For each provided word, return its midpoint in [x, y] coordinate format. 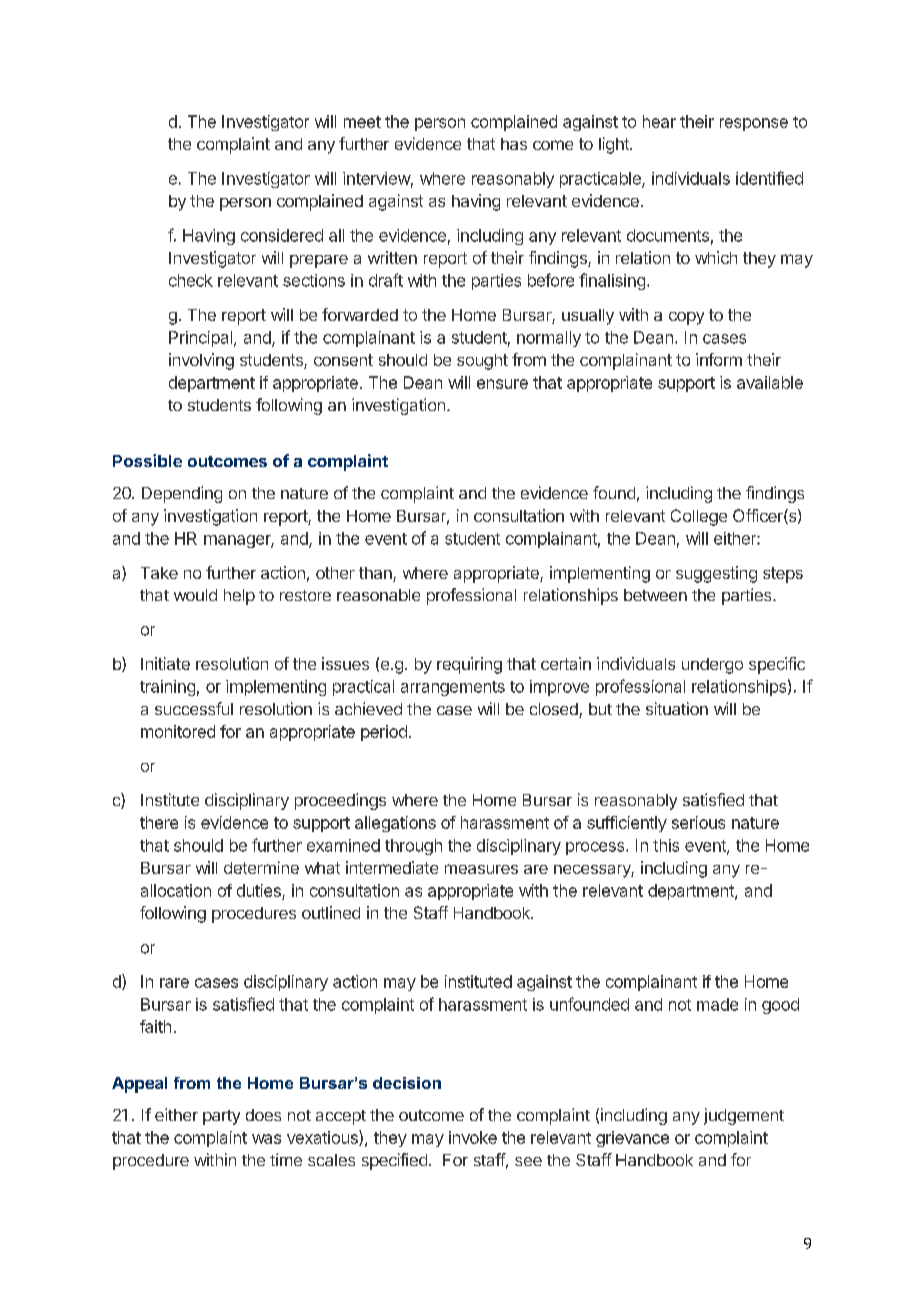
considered [282, 235]
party [221, 1117]
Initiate [165, 663]
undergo [712, 666]
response [754, 124]
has [514, 144]
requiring [469, 665]
